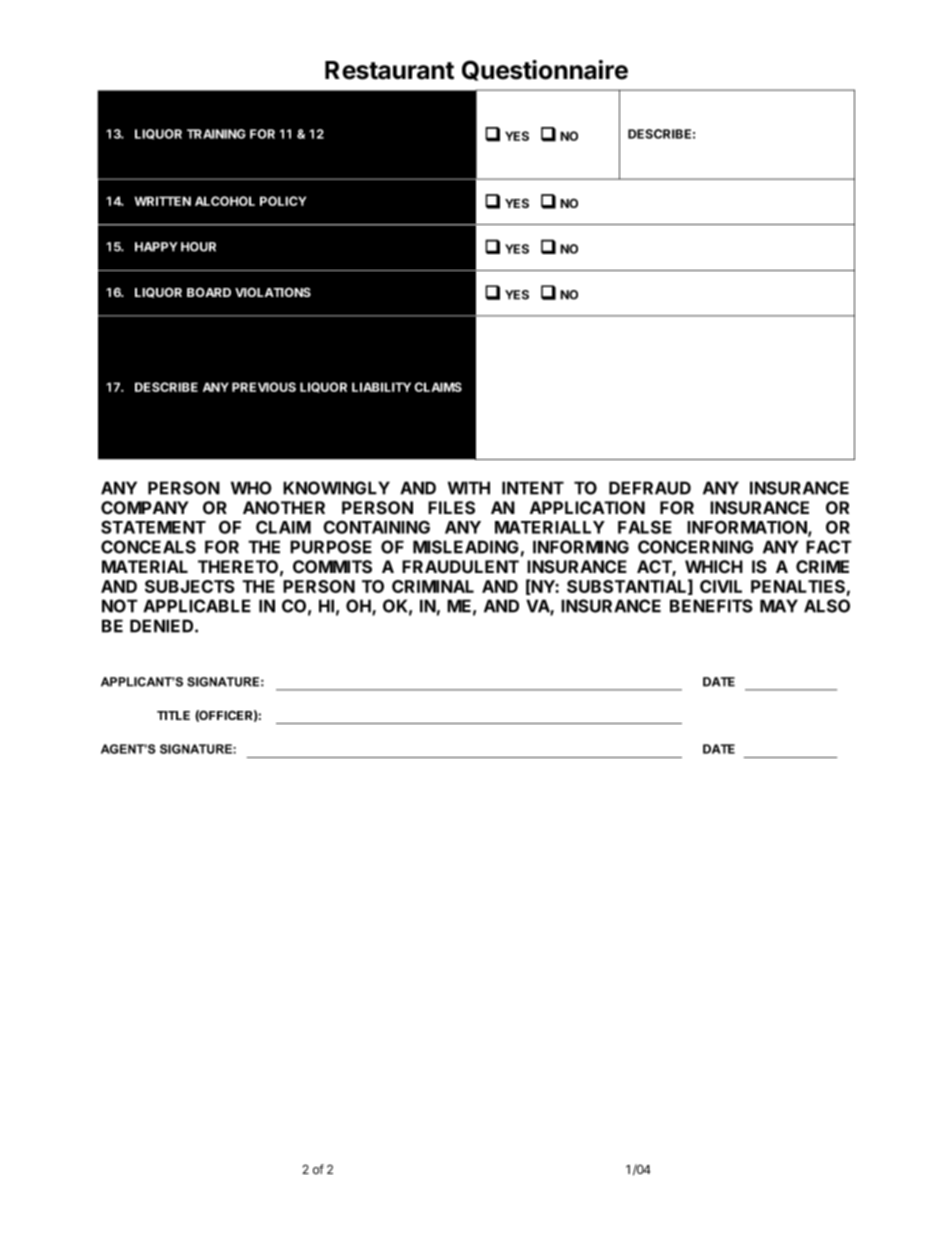  Describe the element at coordinates (389, 70) in the document. I see `Restaurant` at that location.
